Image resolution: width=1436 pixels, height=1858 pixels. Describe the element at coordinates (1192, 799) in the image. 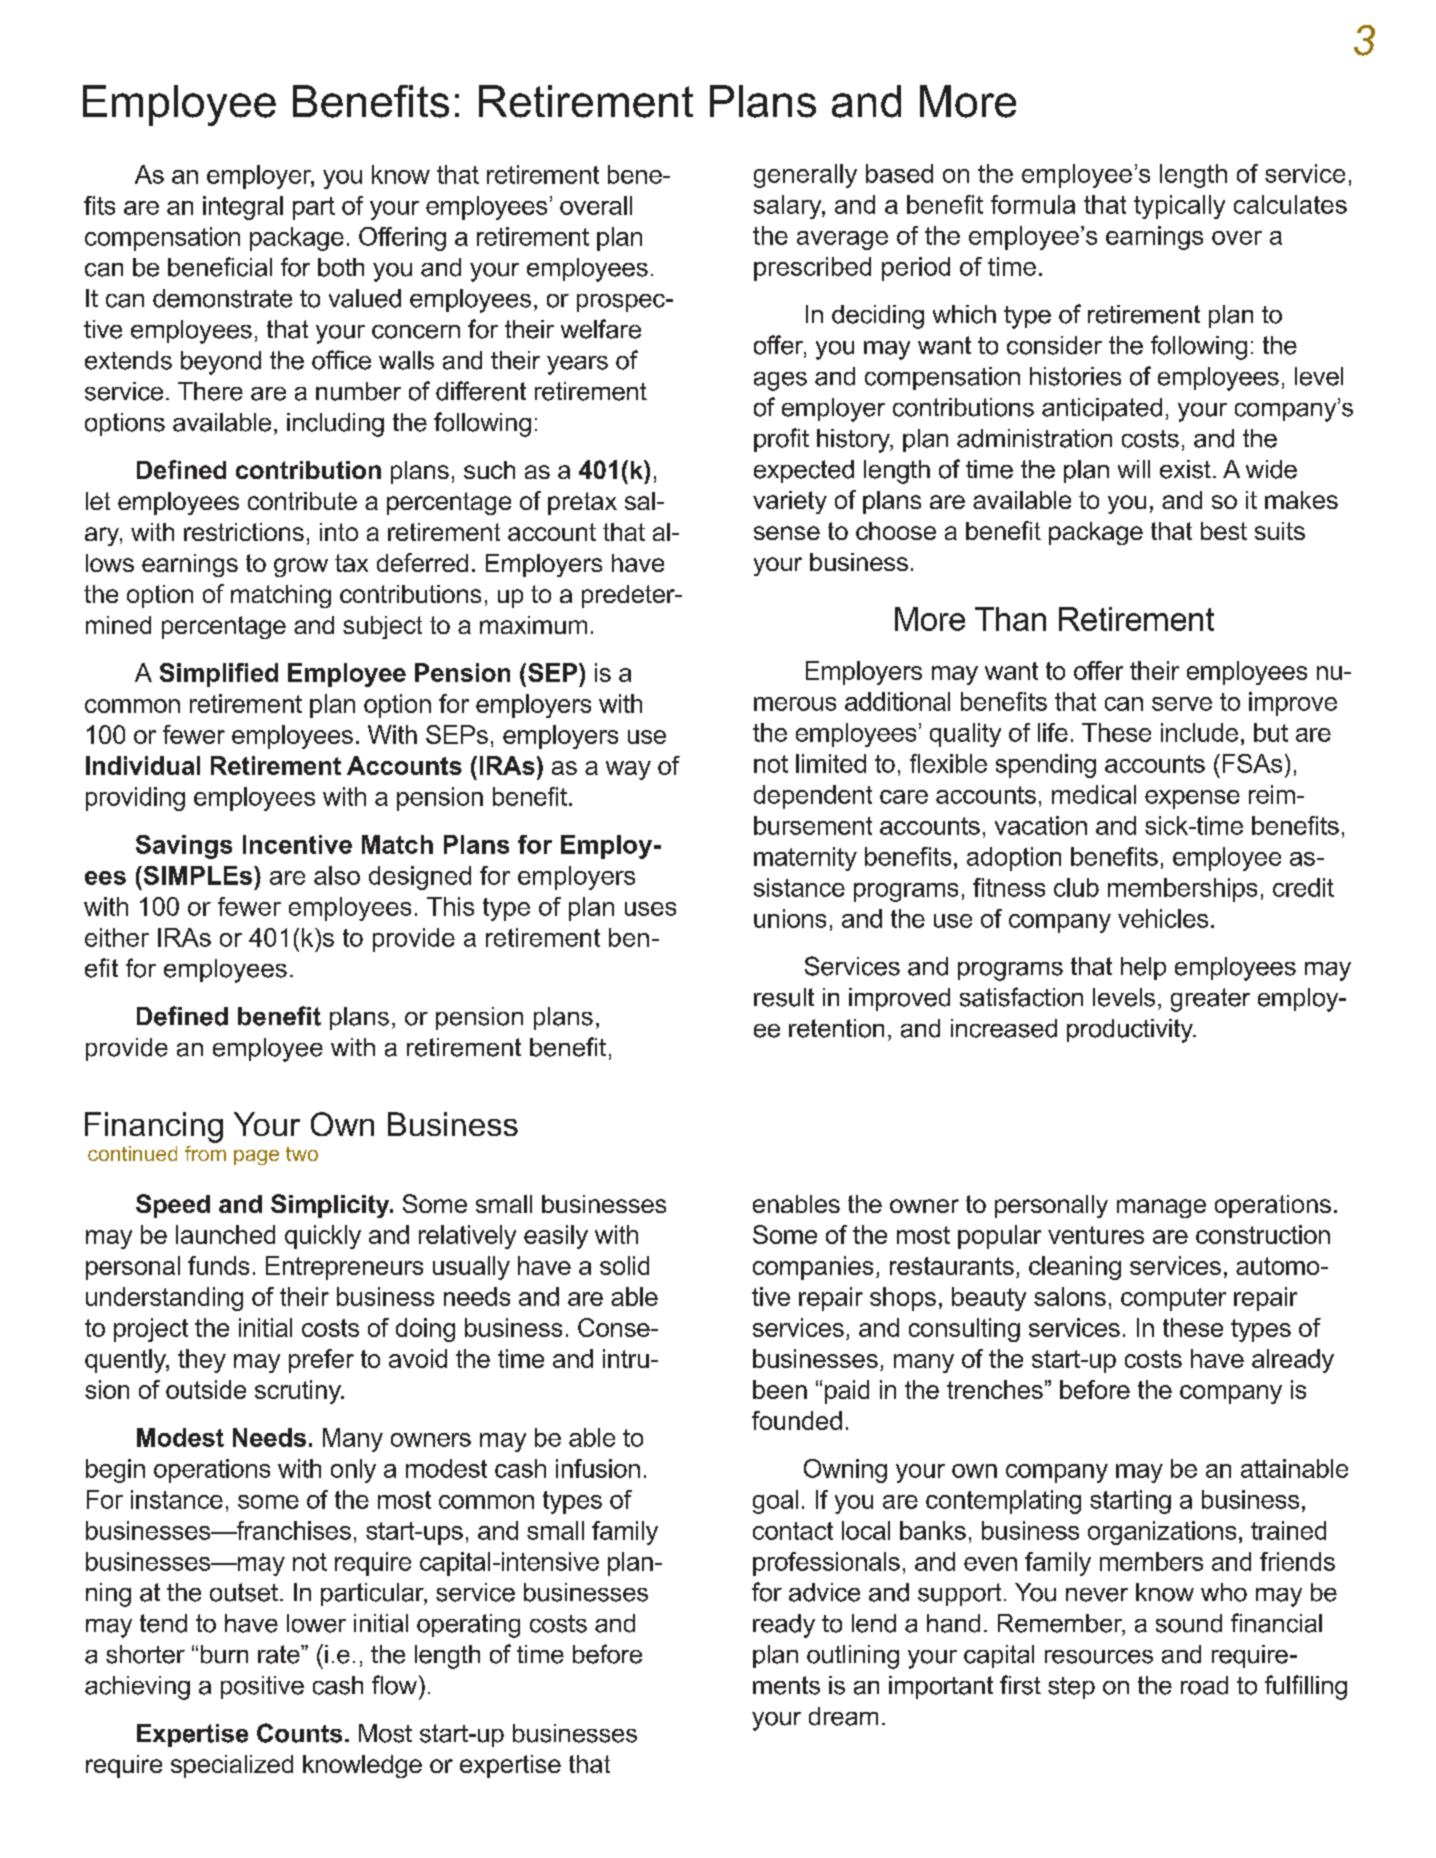

I see `expense` at that location.
